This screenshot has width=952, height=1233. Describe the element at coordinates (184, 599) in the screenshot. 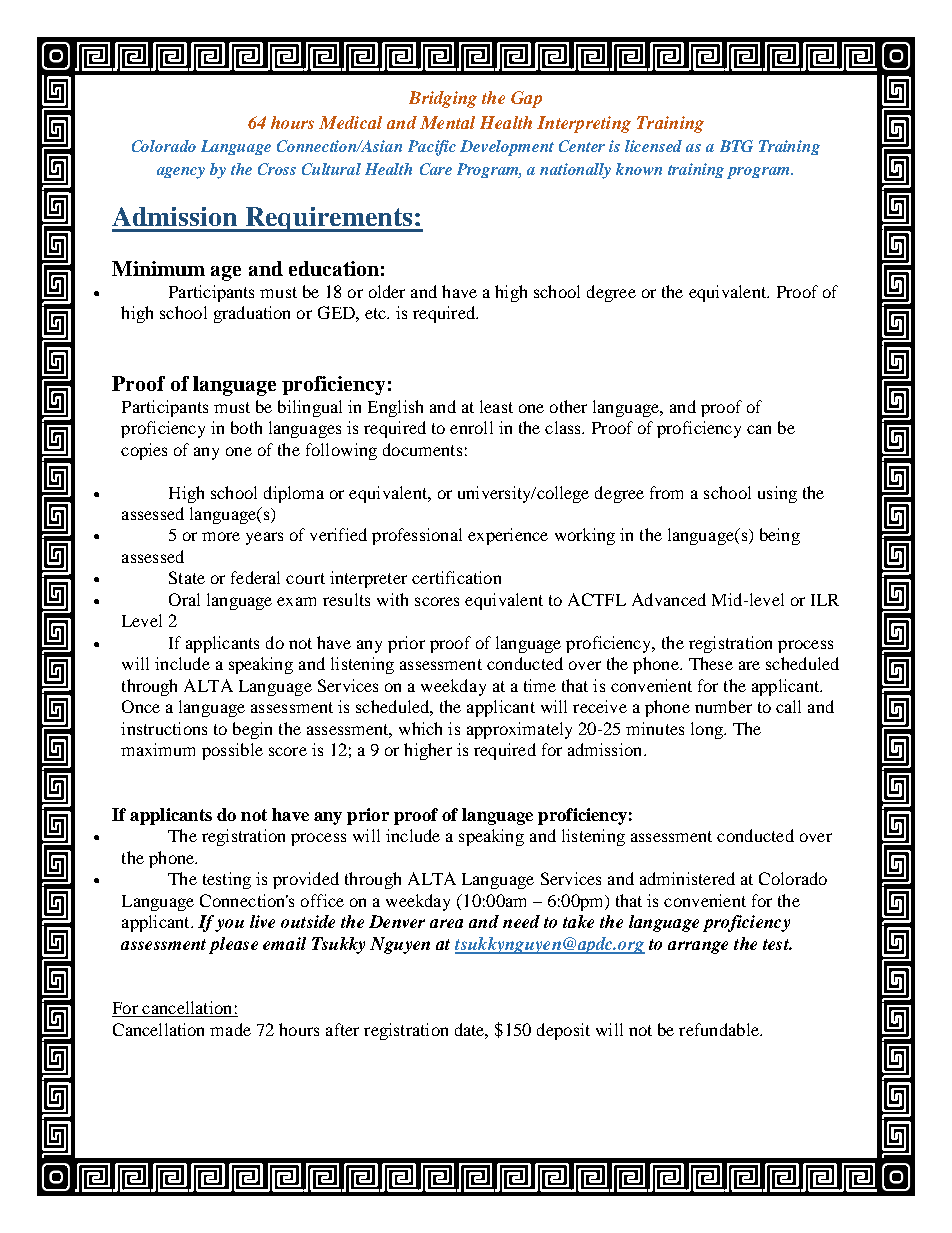

I see `Oral` at that location.
